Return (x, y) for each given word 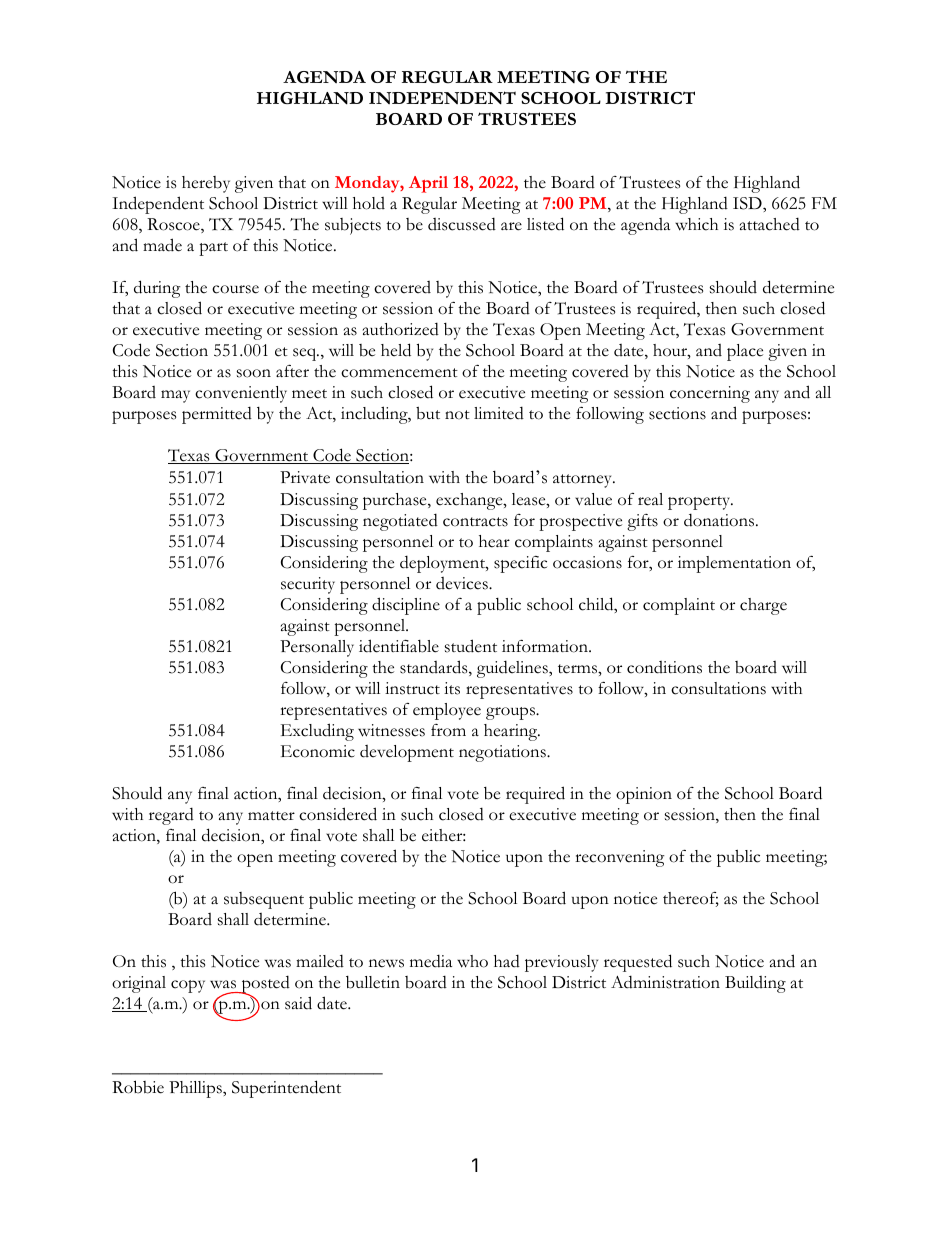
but (428, 413)
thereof (691, 899)
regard (171, 816)
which (696, 224)
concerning (710, 394)
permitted (217, 415)
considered (338, 814)
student (471, 646)
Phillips (196, 1089)
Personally (317, 648)
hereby (206, 184)
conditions (664, 667)
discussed (462, 224)
